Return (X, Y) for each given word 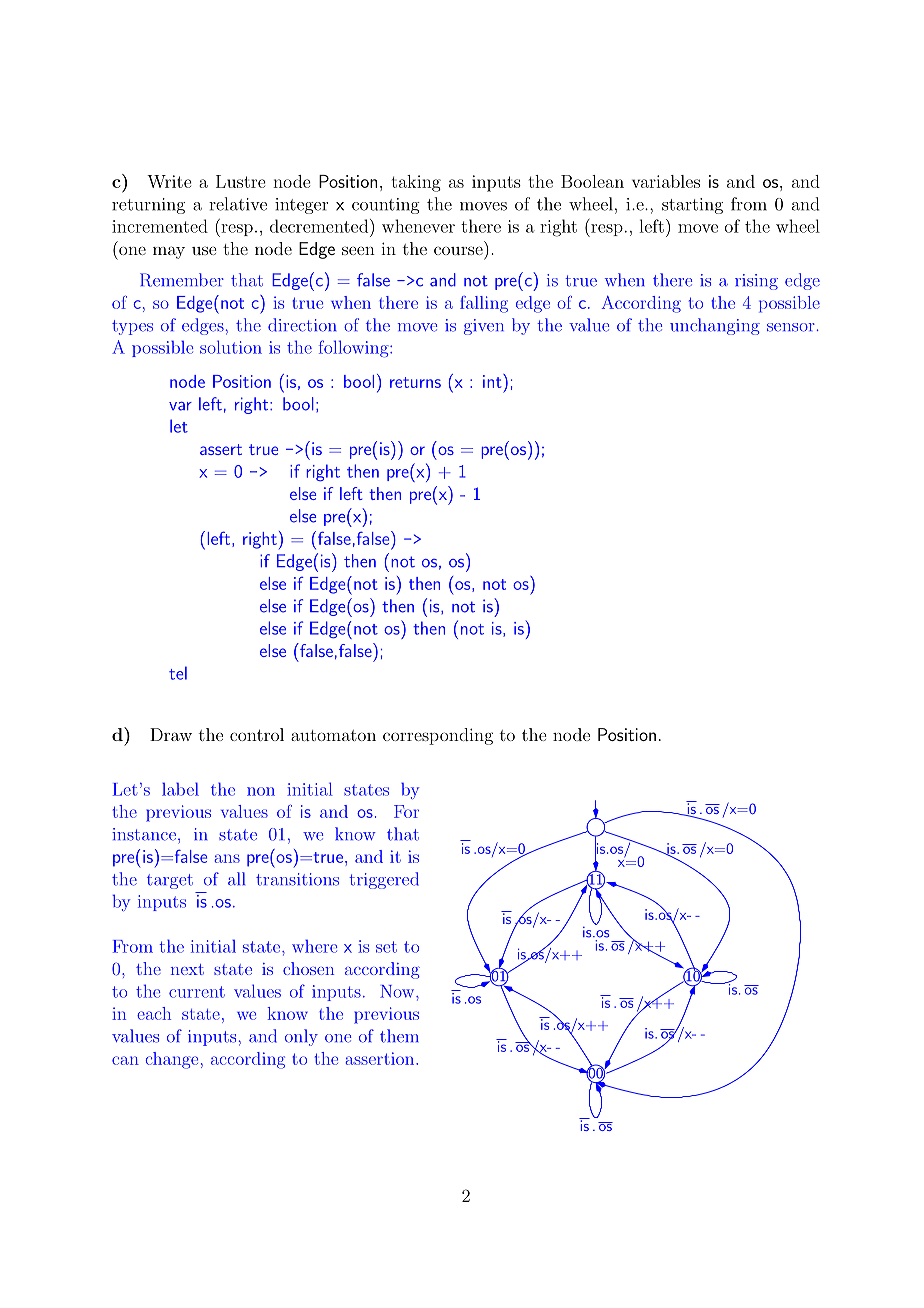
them (399, 1036)
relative (238, 204)
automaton (333, 735)
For (406, 811)
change (171, 1060)
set (386, 947)
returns (415, 382)
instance (144, 834)
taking (416, 183)
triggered (384, 880)
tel (178, 673)
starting (692, 206)
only (301, 1037)
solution (231, 347)
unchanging (715, 326)
